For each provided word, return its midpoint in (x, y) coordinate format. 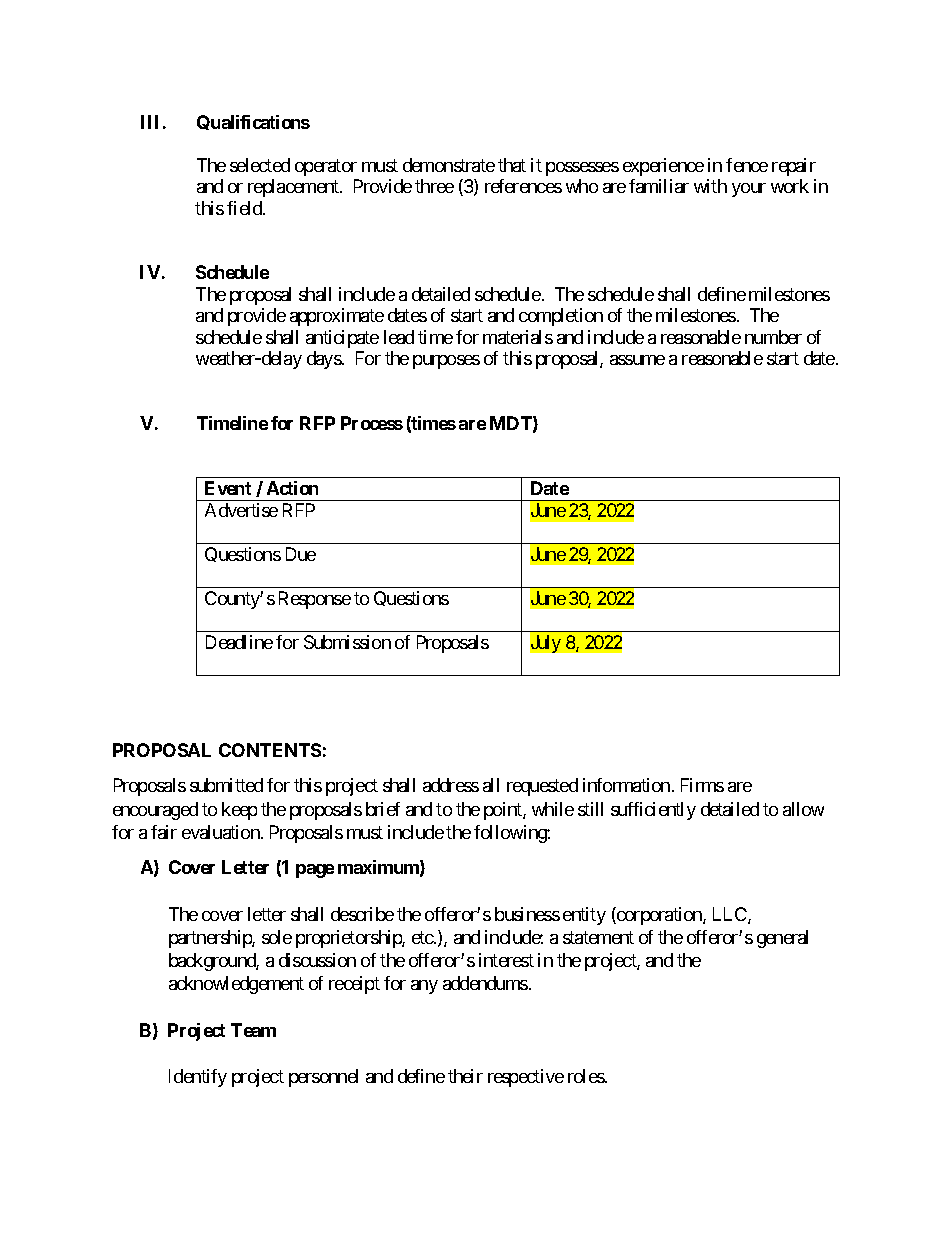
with (710, 186)
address (451, 785)
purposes (446, 362)
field (245, 208)
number (773, 337)
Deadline (239, 642)
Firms (702, 785)
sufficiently (653, 811)
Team (253, 1030)
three (434, 186)
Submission (347, 642)
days (324, 360)
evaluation (222, 832)
